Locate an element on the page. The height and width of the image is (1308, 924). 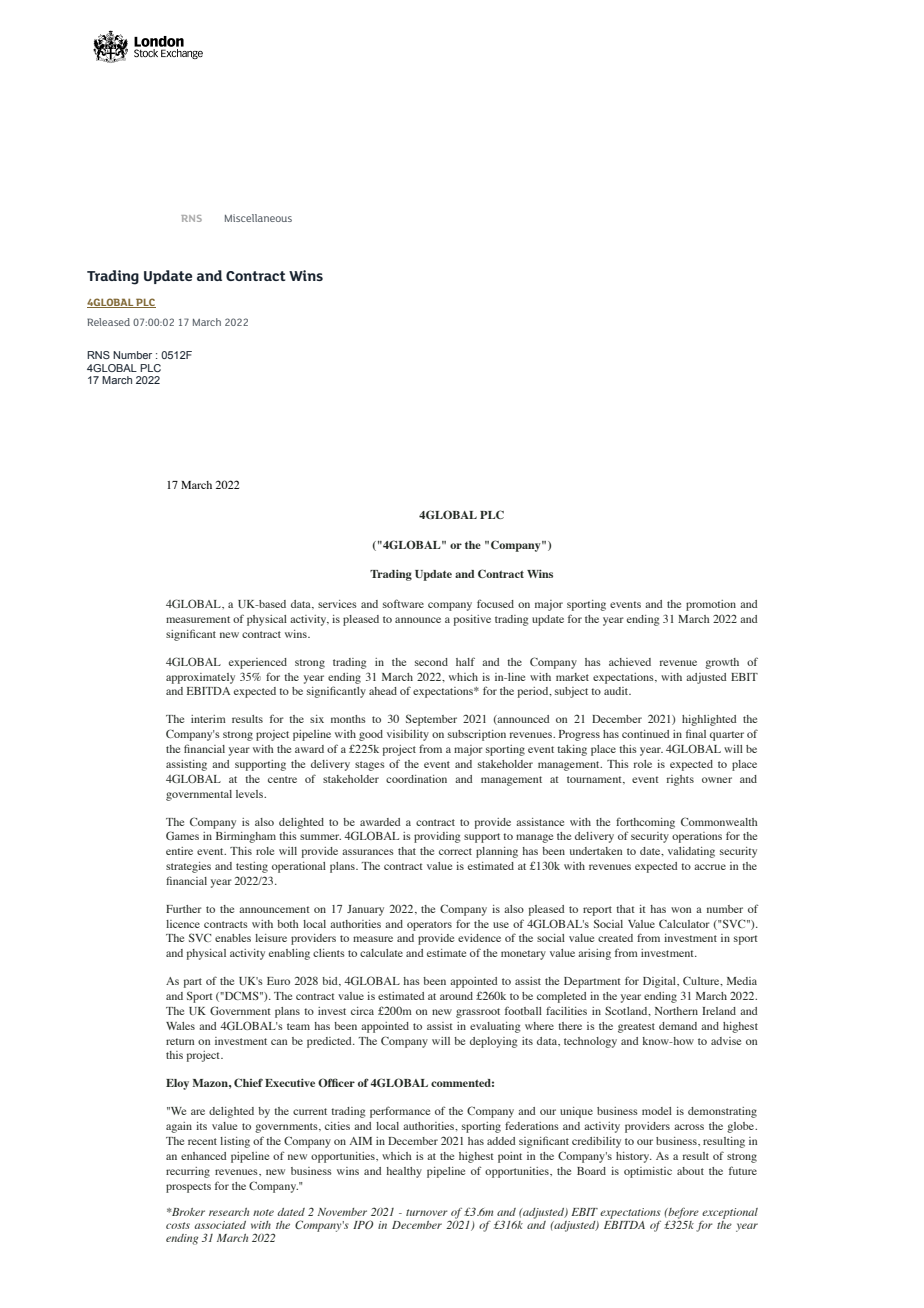
forthcoming is located at coordinates (645, 823).
